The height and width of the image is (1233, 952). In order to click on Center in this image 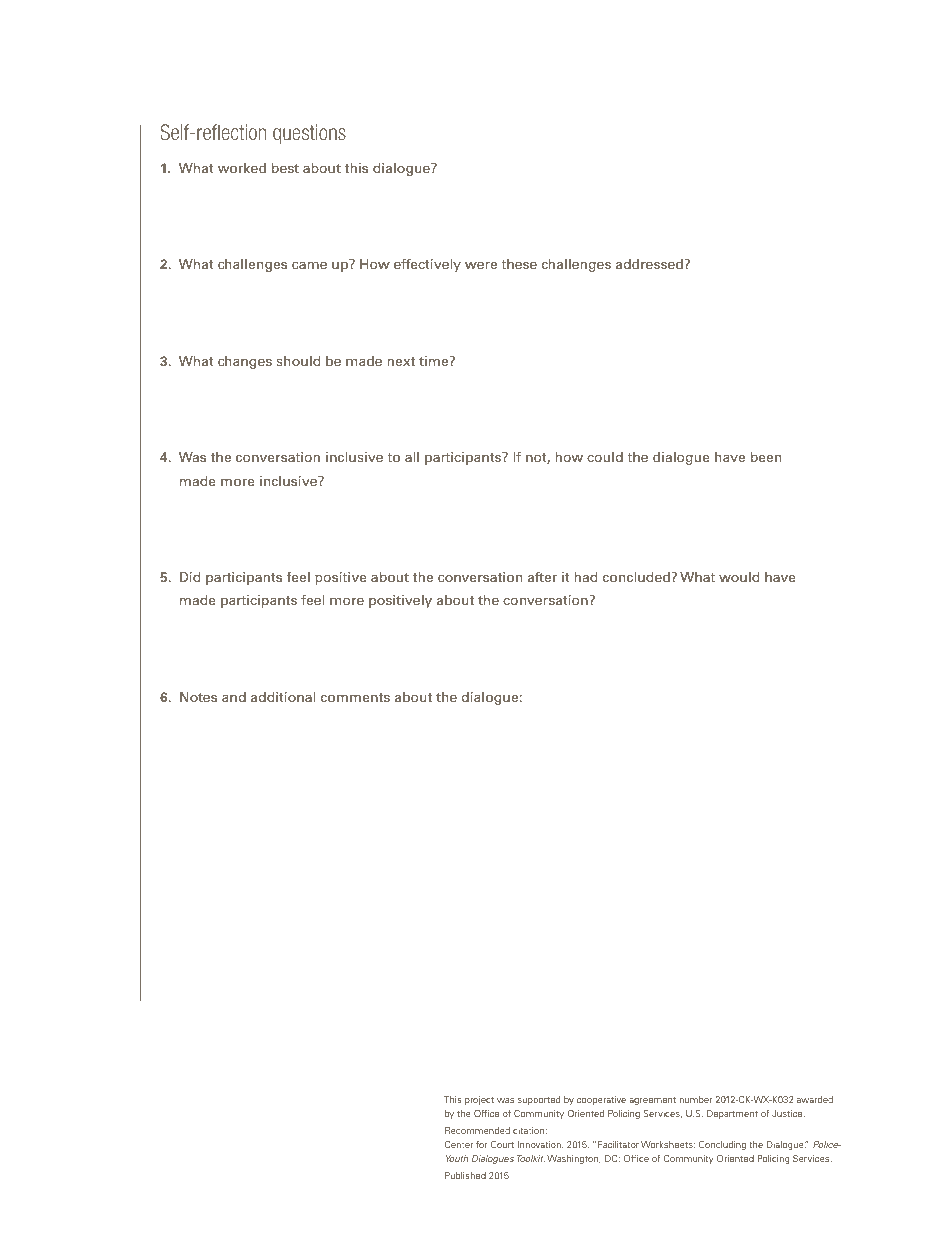, I will do `click(459, 1144)`.
